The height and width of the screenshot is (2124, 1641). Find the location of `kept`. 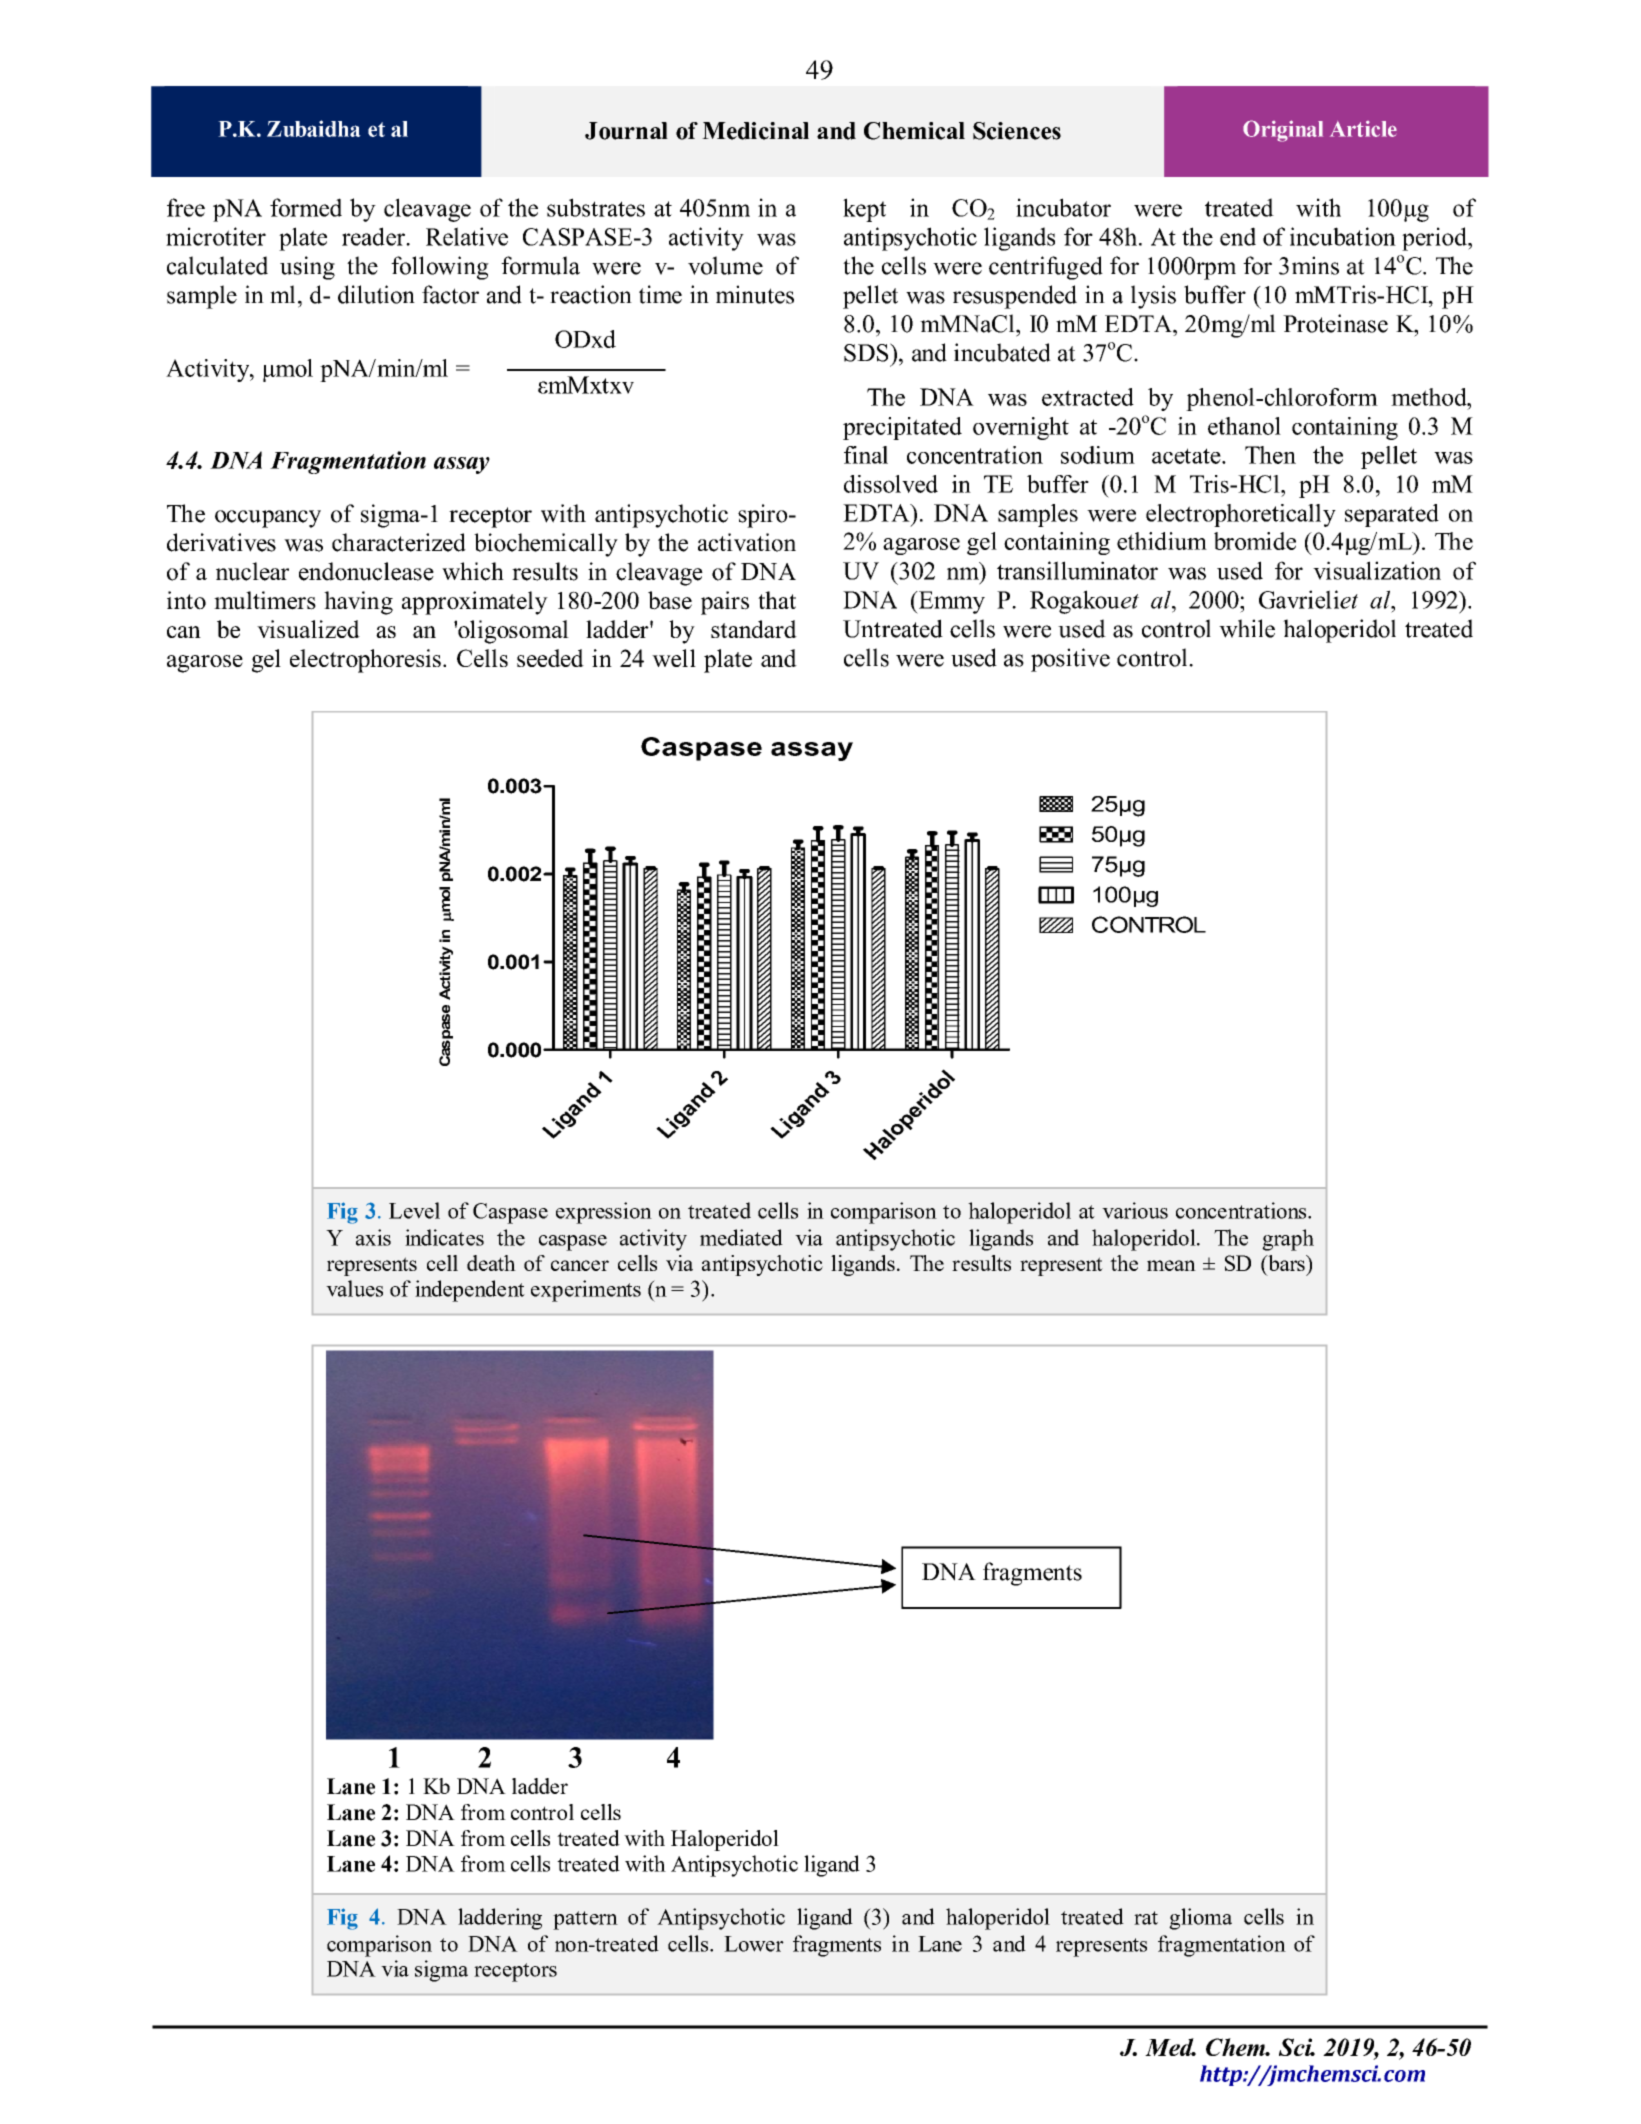

kept is located at coordinates (864, 210).
